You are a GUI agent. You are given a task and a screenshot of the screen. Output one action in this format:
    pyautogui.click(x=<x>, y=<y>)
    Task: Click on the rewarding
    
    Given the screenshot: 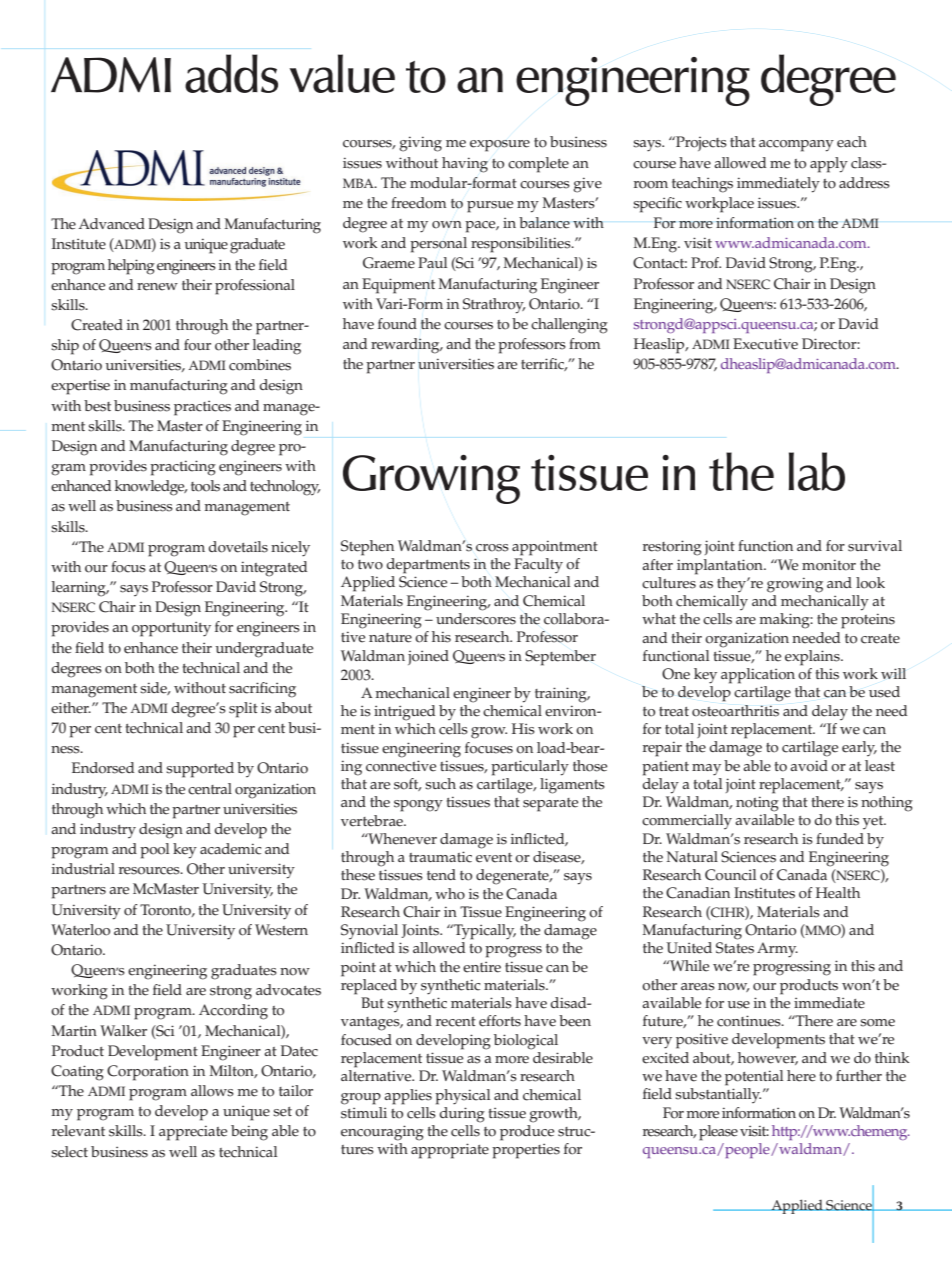 What is the action you would take?
    pyautogui.click(x=406, y=346)
